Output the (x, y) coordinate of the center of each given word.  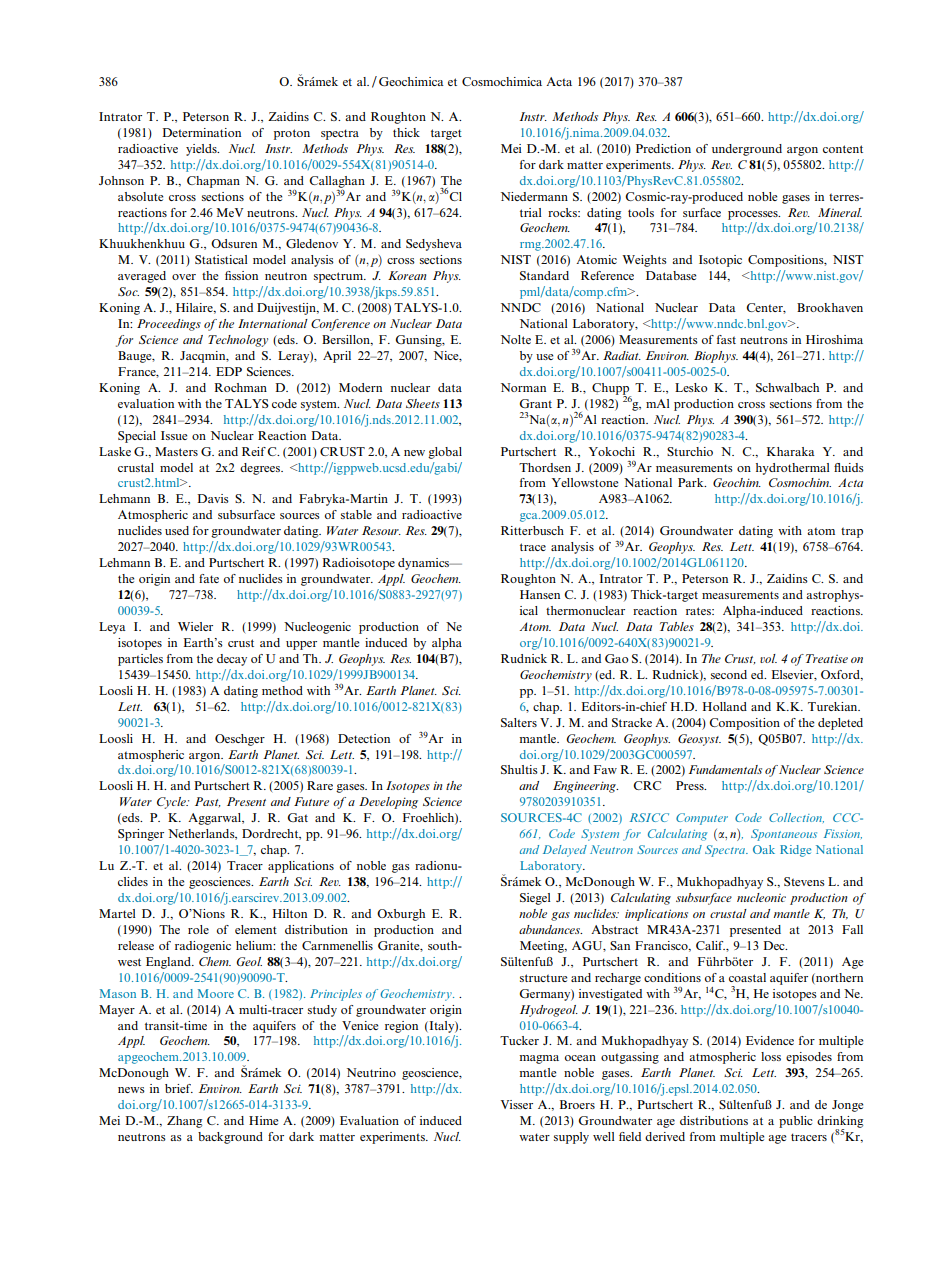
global (445, 453)
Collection (796, 818)
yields (202, 150)
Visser (517, 1104)
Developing (388, 803)
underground (747, 150)
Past (208, 802)
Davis (213, 498)
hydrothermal (793, 469)
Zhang (184, 1122)
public (796, 1122)
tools (641, 212)
